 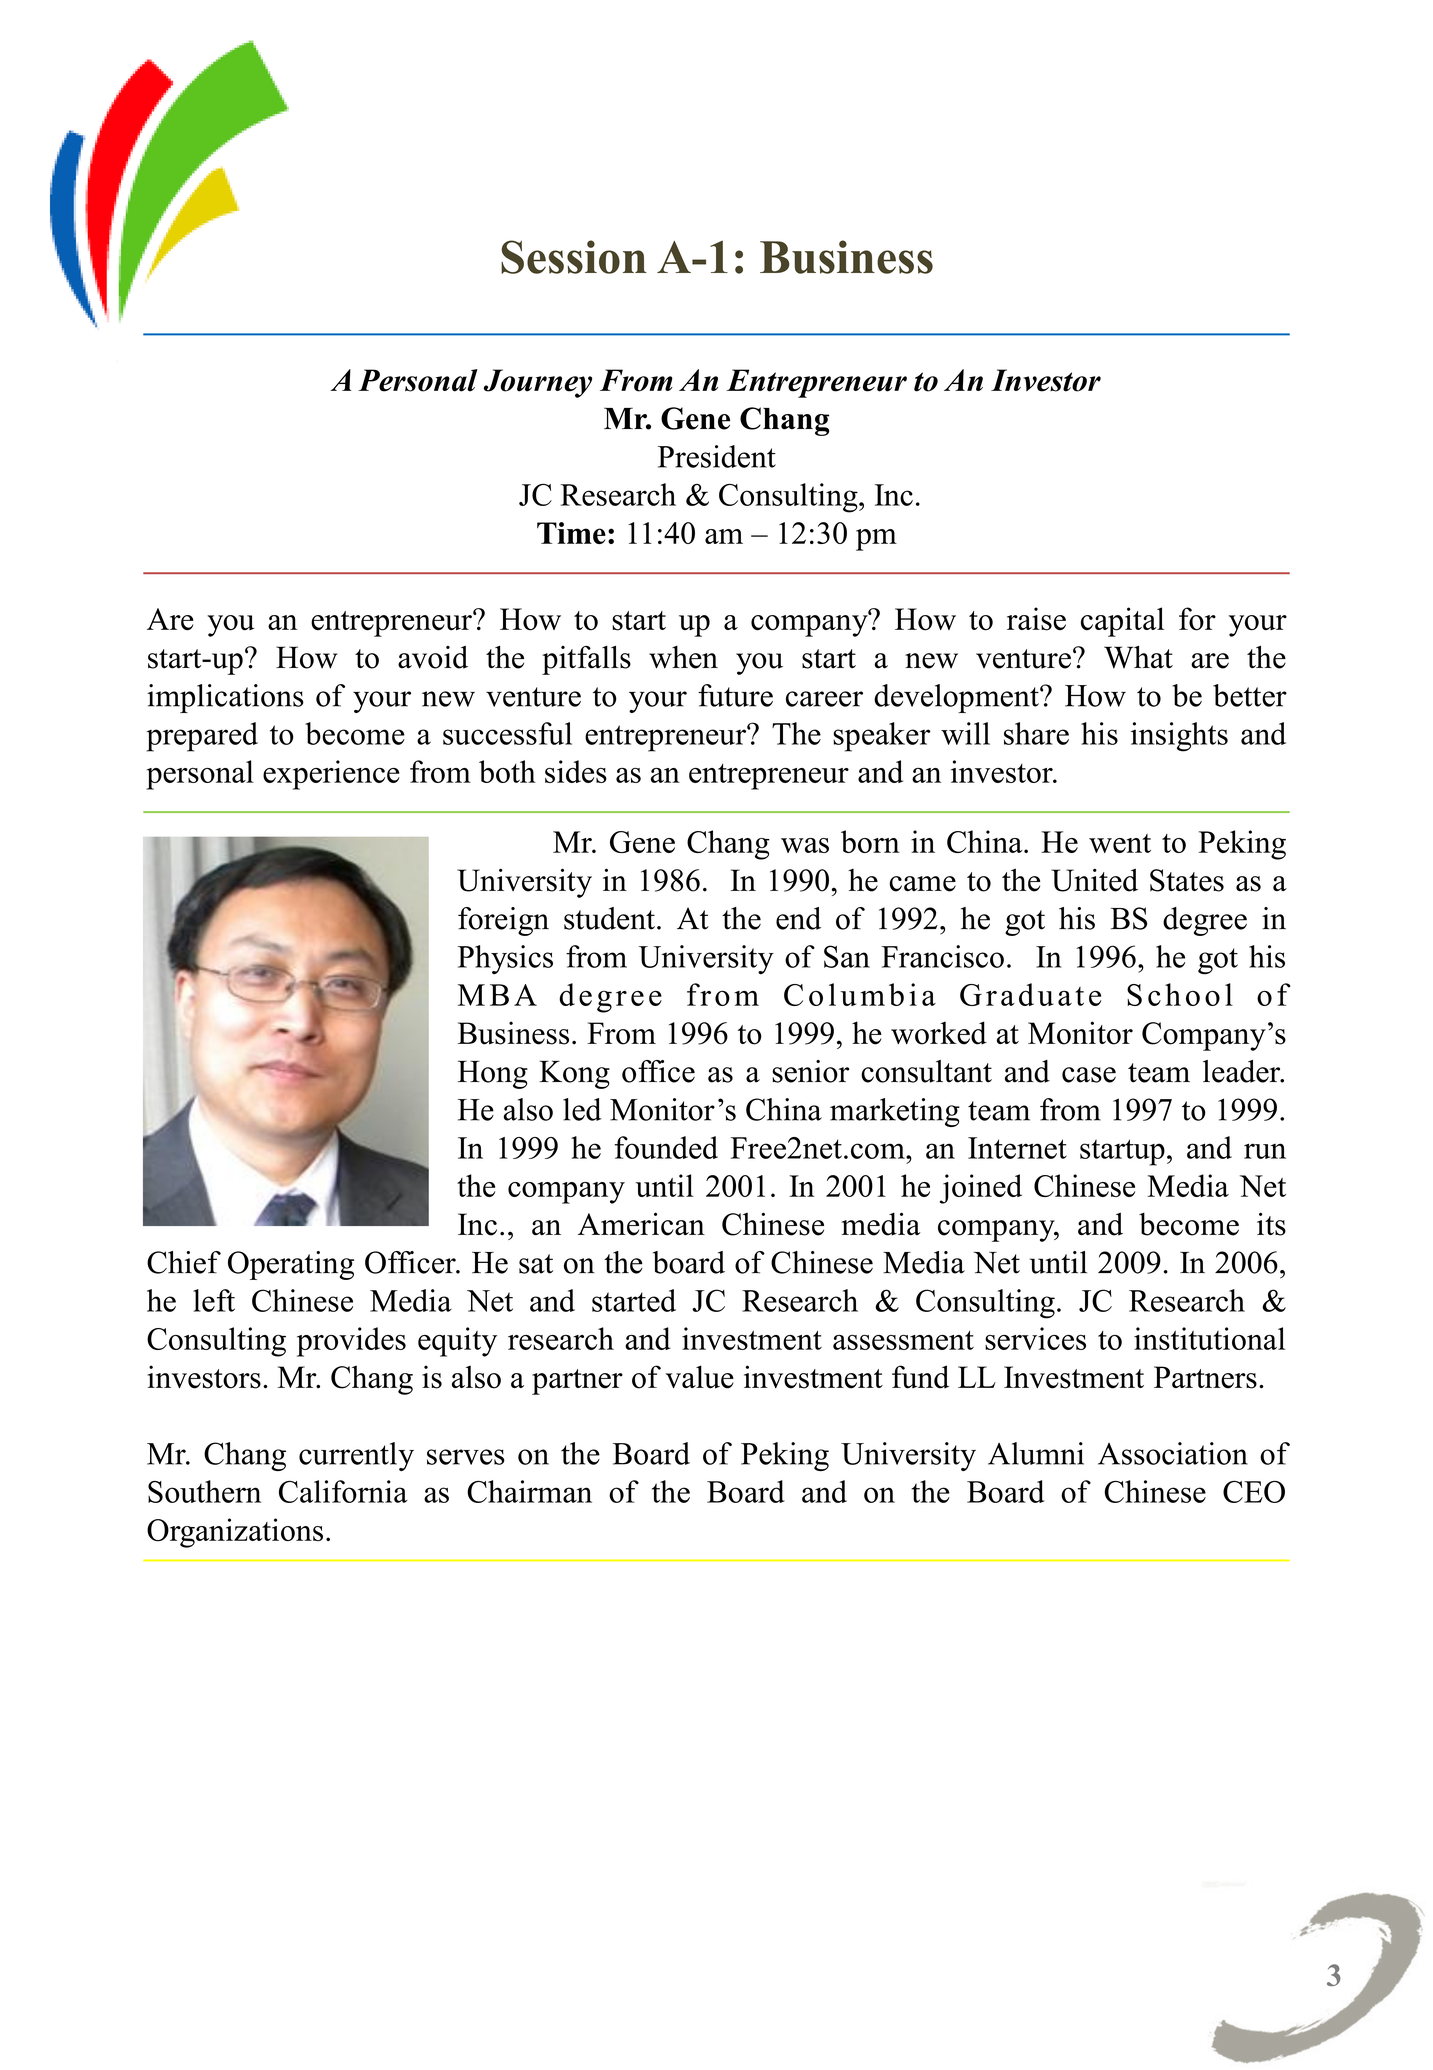 I want to click on President, so click(x=717, y=456).
